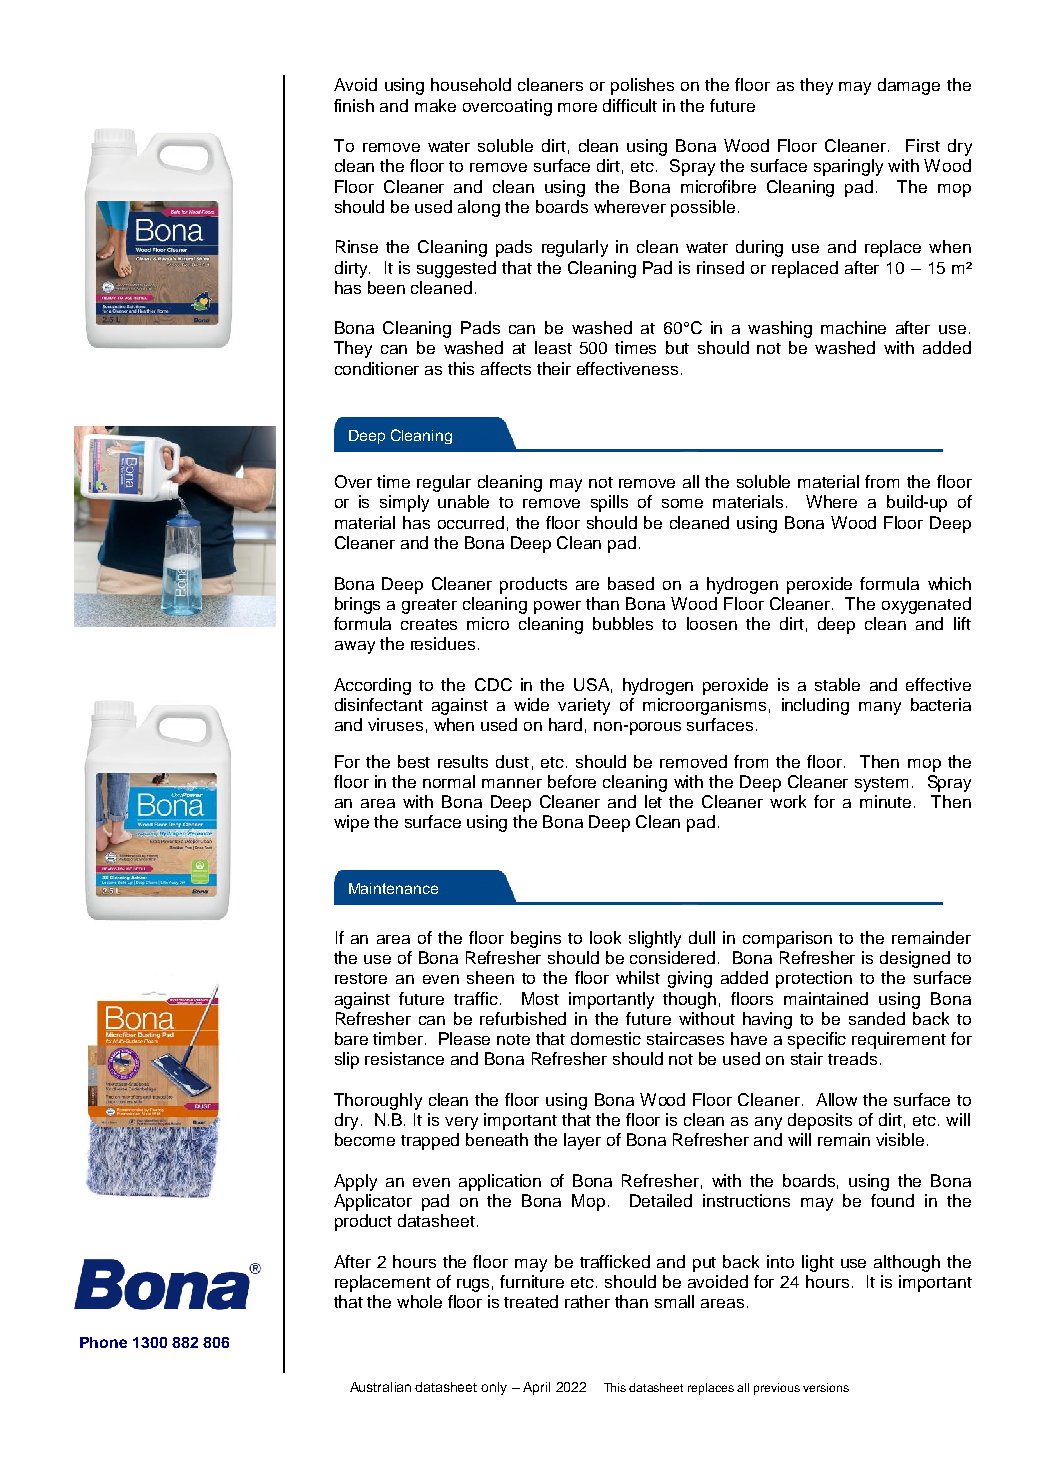 Image resolution: width=1047 pixels, height=1482 pixels. What do you see at coordinates (354, 105) in the document?
I see `finish` at bounding box center [354, 105].
